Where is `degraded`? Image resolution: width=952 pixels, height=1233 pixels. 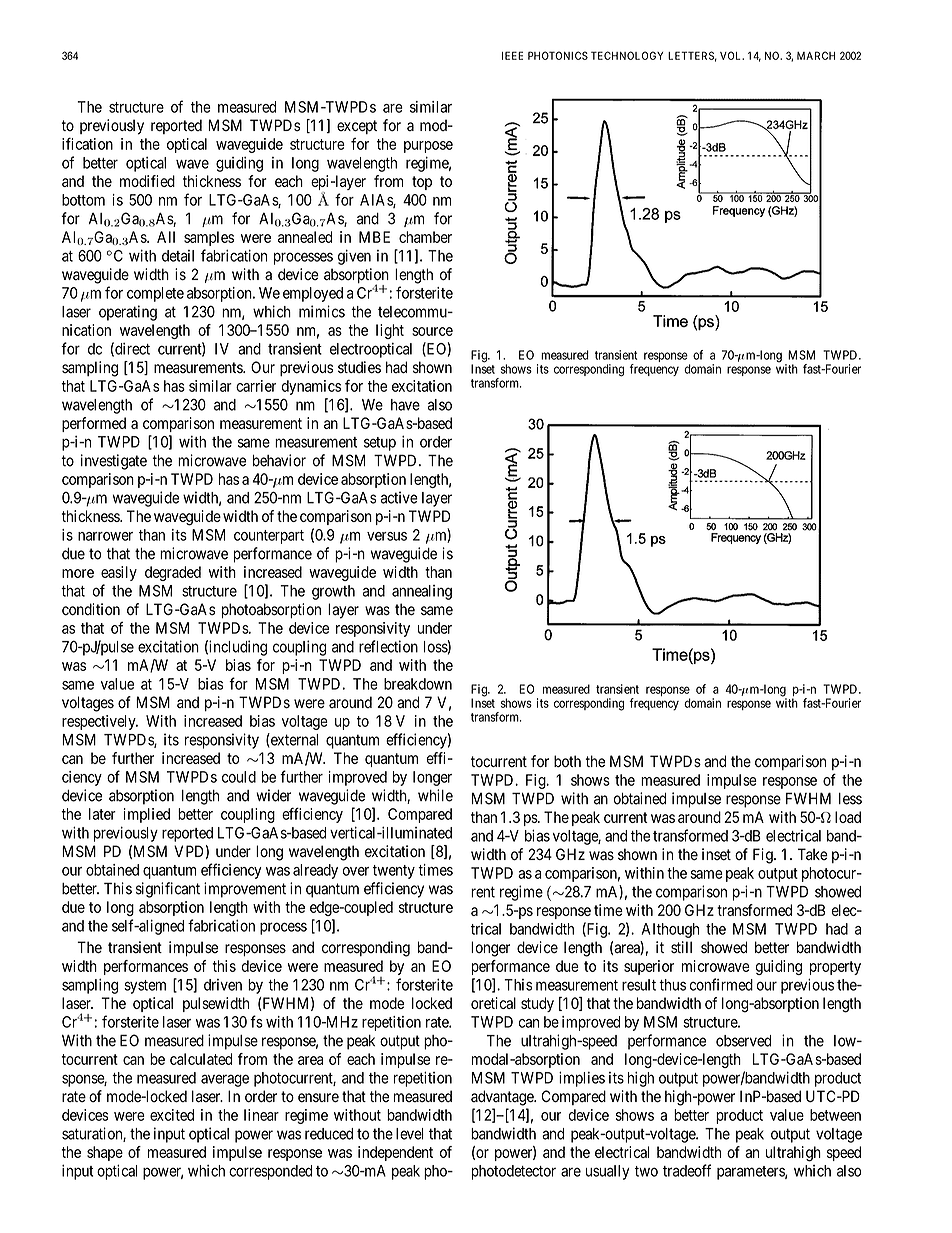
degraded is located at coordinates (173, 573).
